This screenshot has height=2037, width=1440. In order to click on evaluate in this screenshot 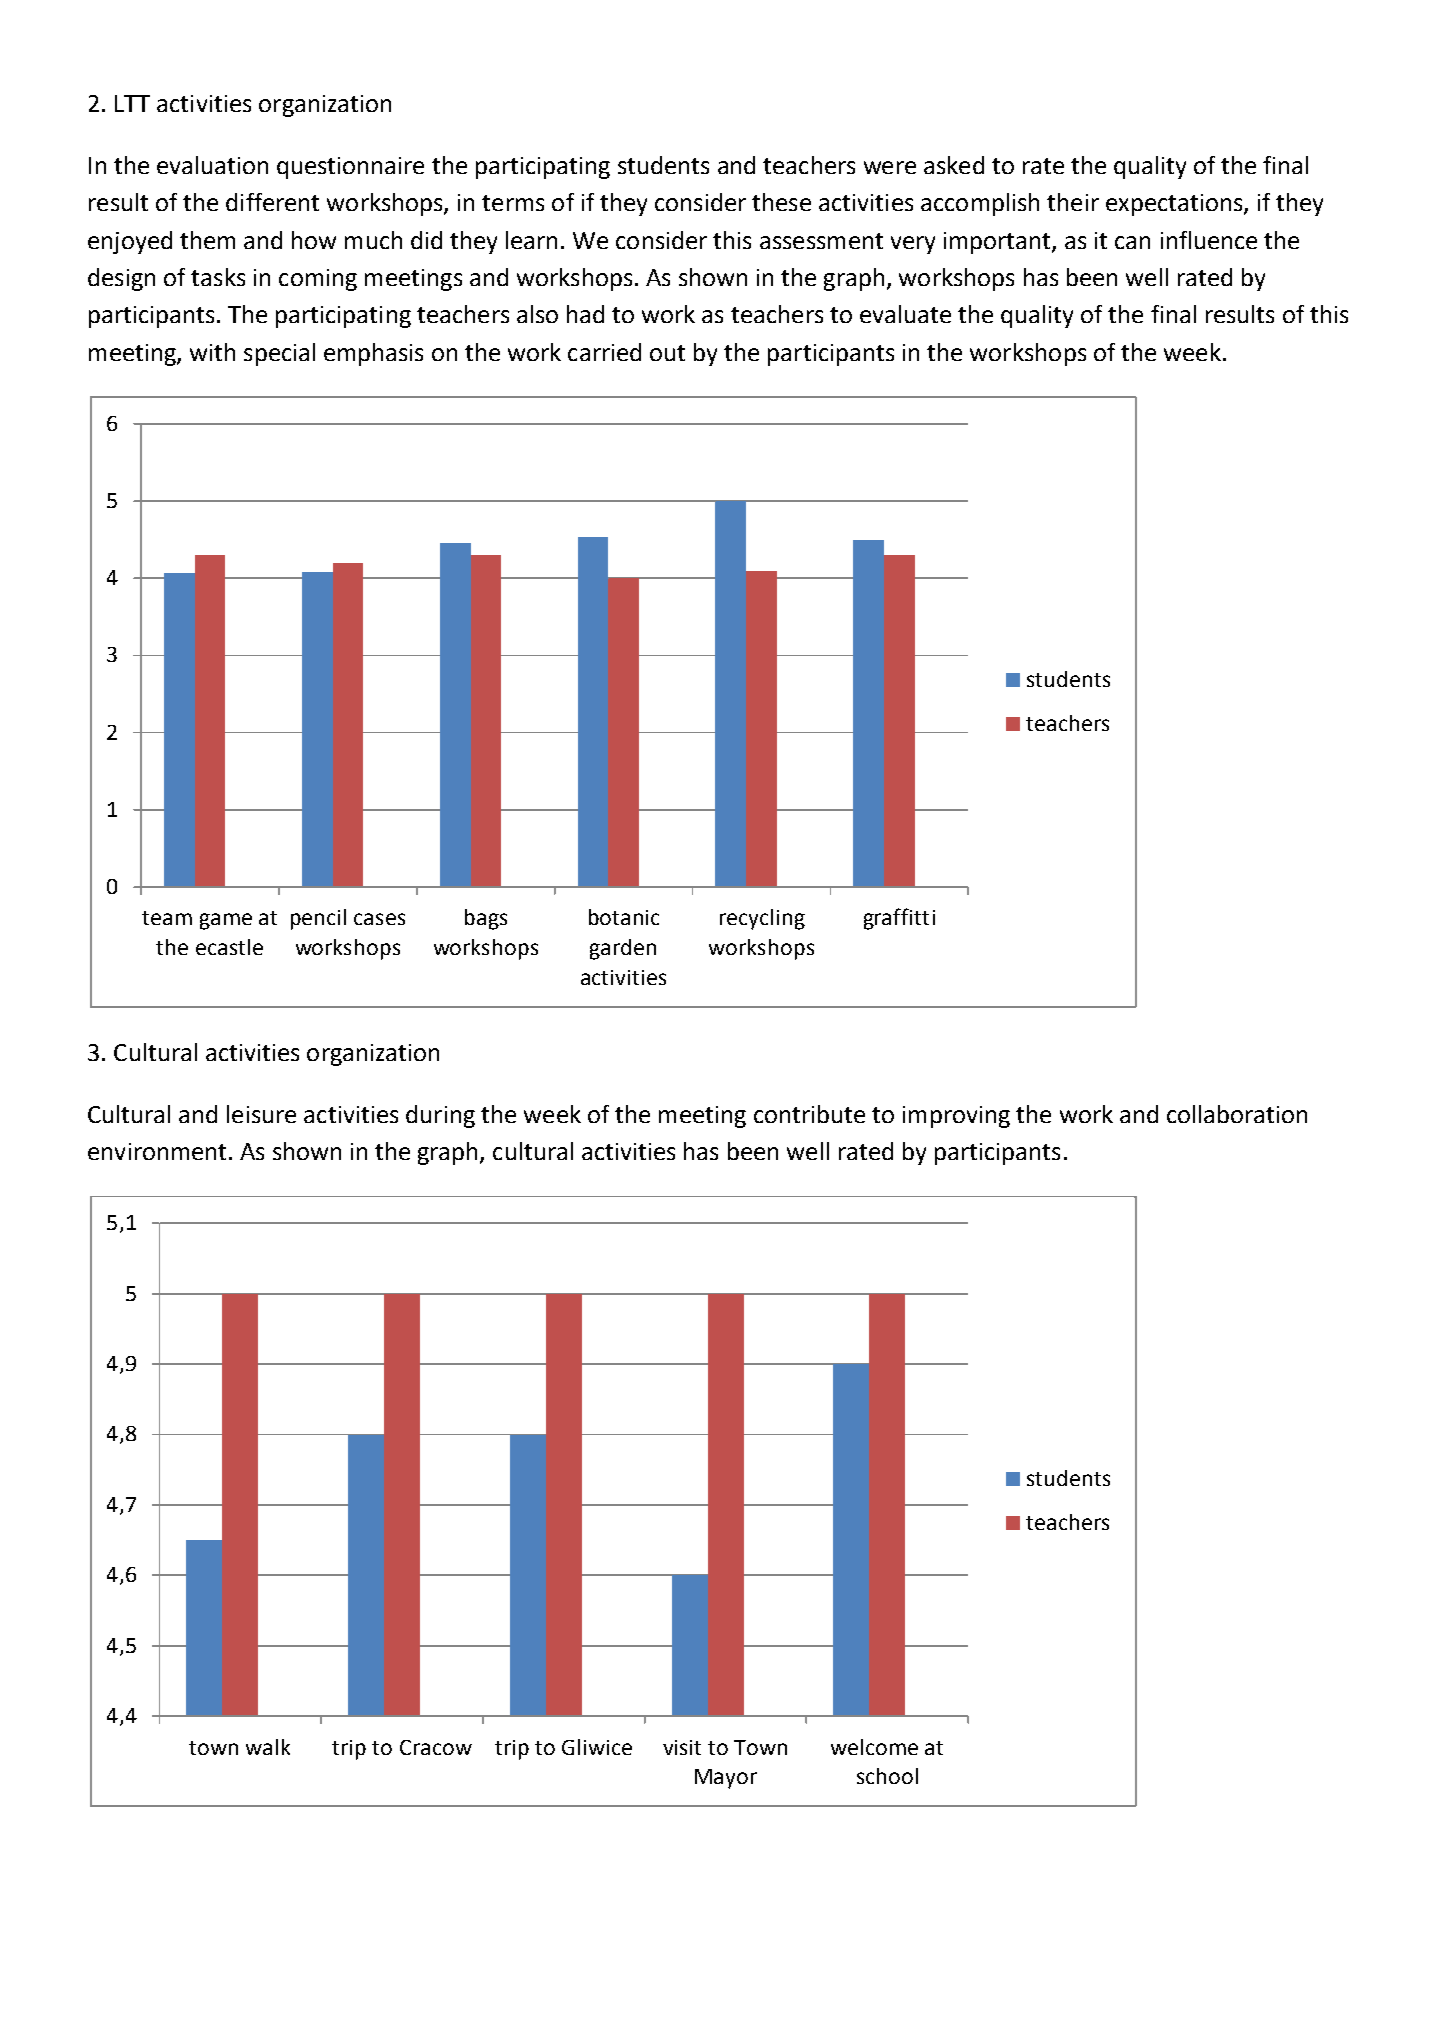, I will do `click(905, 314)`.
